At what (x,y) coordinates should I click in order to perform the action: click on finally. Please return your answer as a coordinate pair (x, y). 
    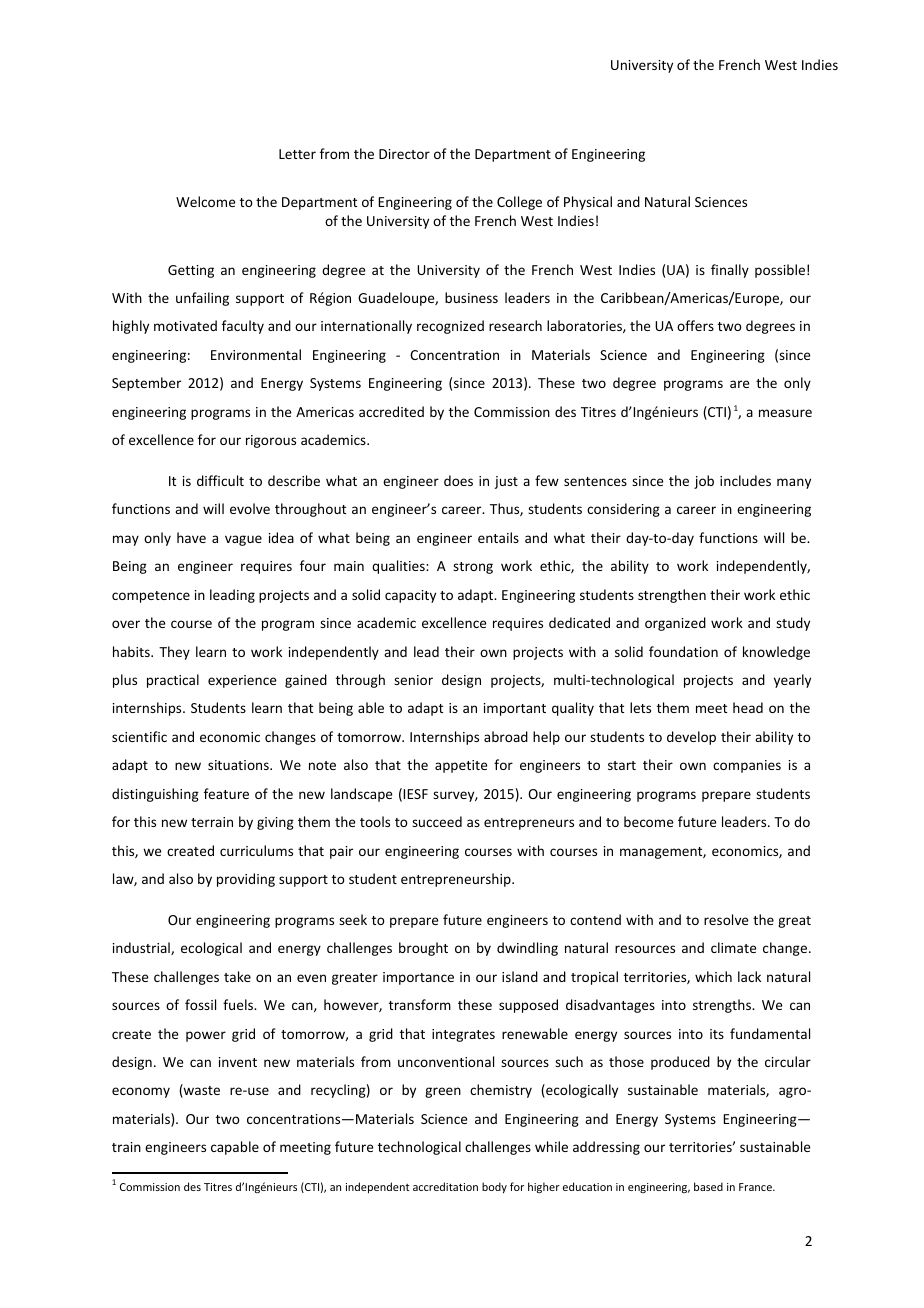
    Looking at the image, I should click on (730, 271).
